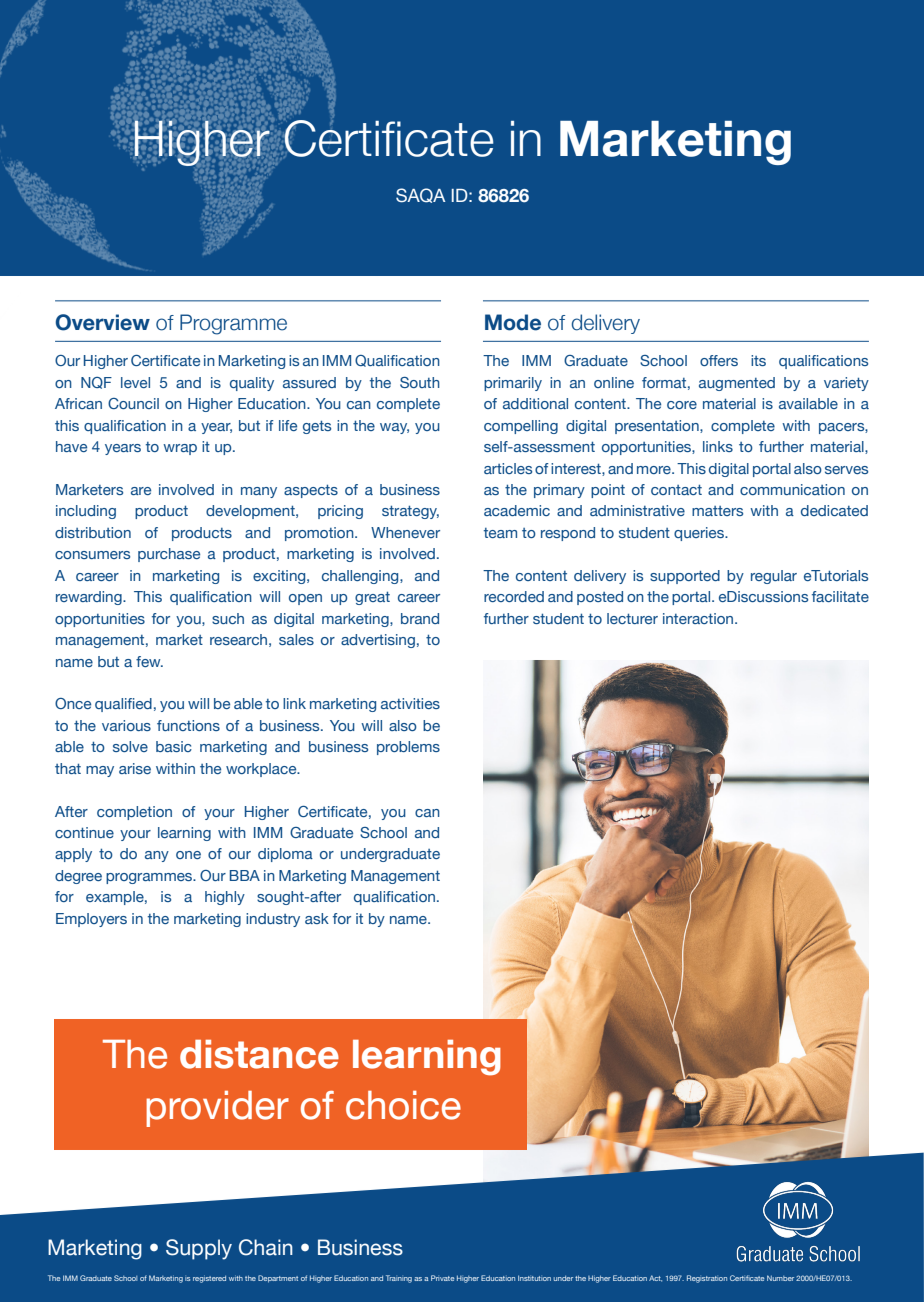 The width and height of the screenshot is (924, 1302). Describe the element at coordinates (317, 918) in the screenshot. I see `ask` at that location.
